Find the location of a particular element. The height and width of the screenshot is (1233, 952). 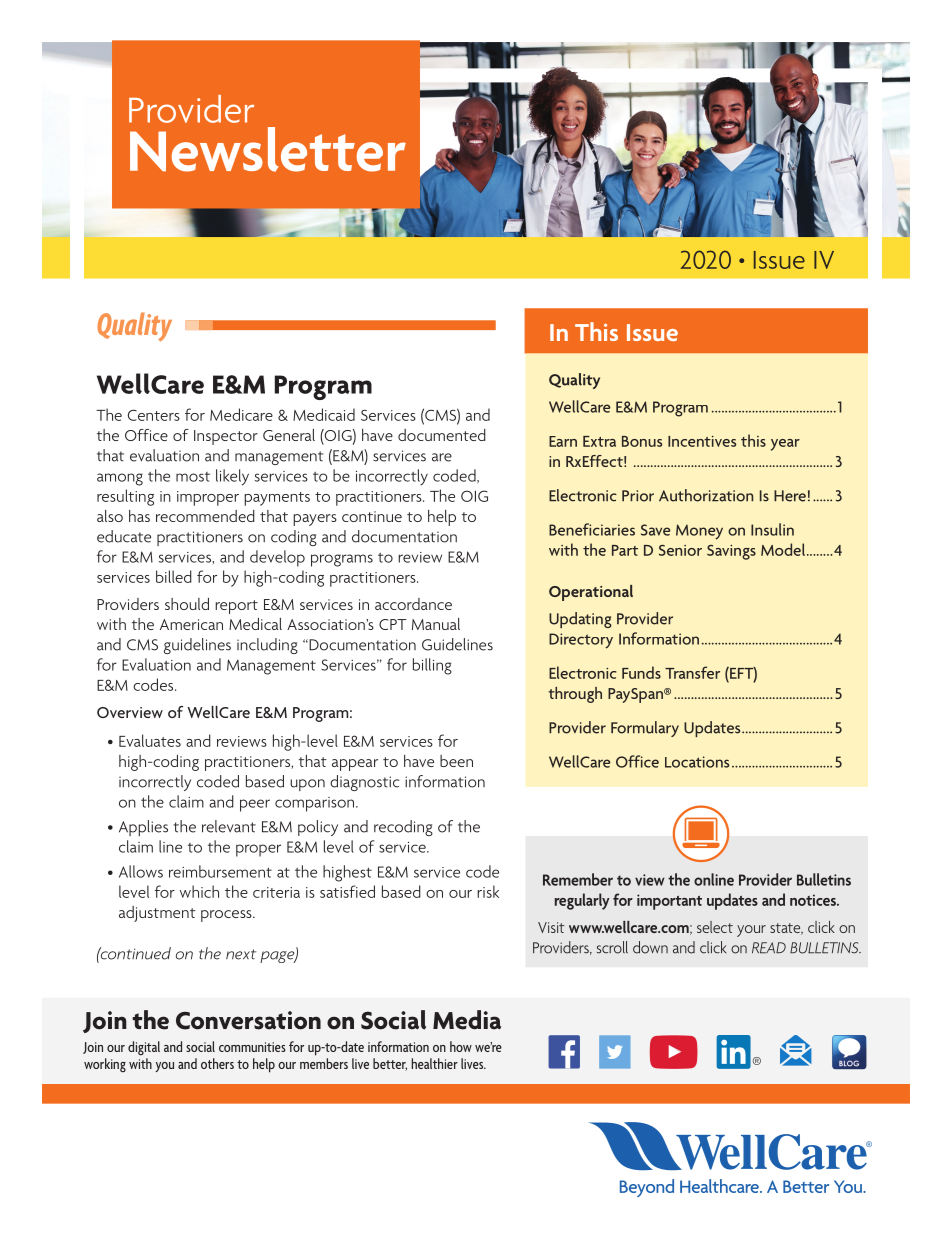

Evaluates is located at coordinates (150, 740).
